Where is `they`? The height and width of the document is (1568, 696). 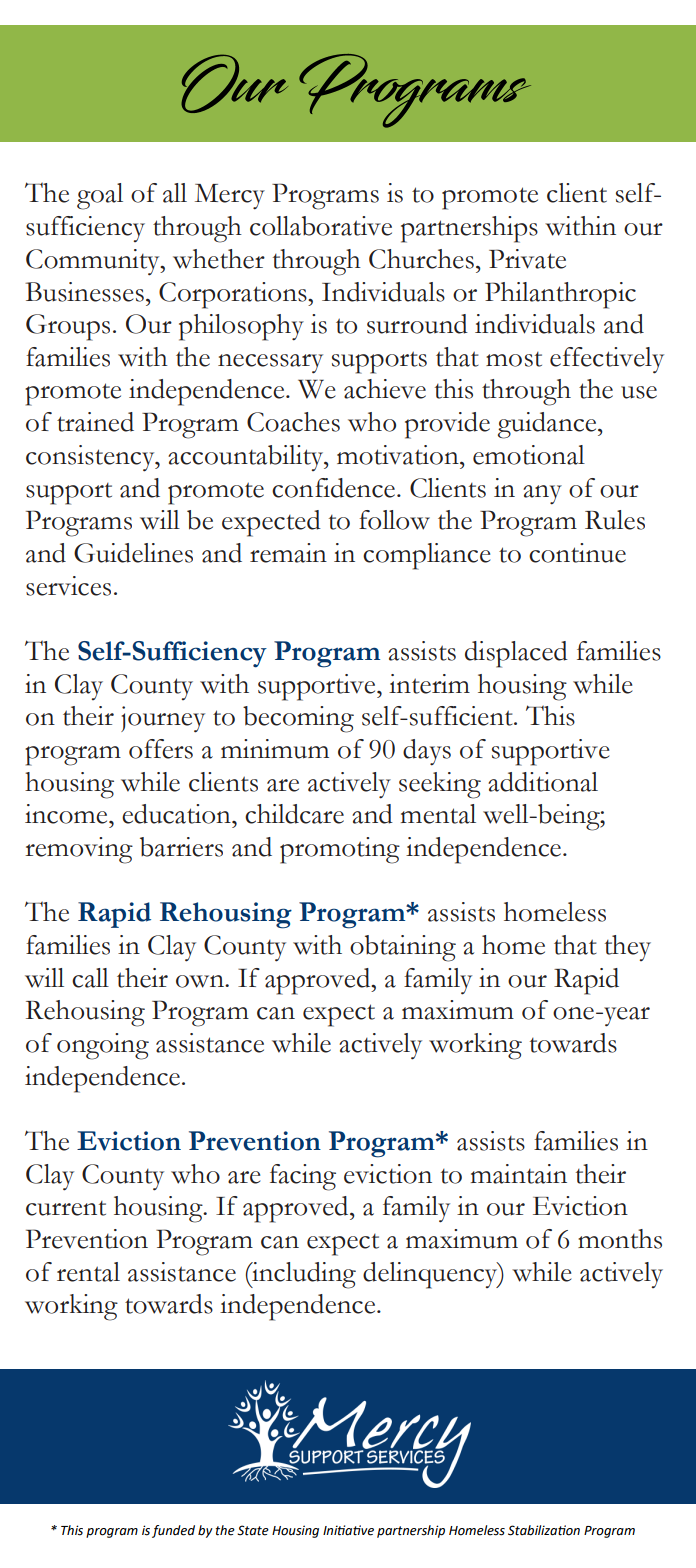 they is located at coordinates (628, 948).
